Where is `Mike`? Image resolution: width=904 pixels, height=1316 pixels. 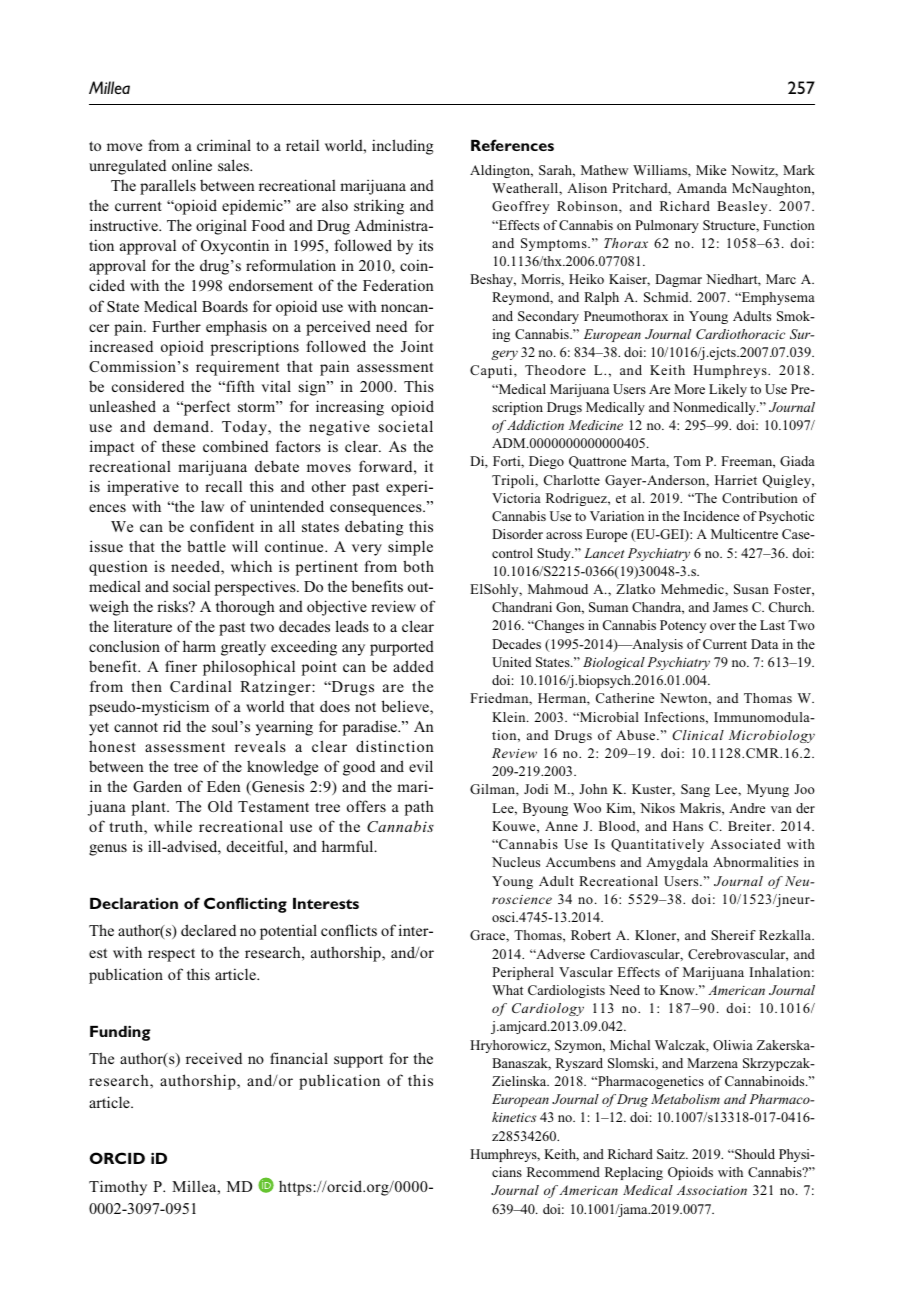
Mike is located at coordinates (711, 170).
